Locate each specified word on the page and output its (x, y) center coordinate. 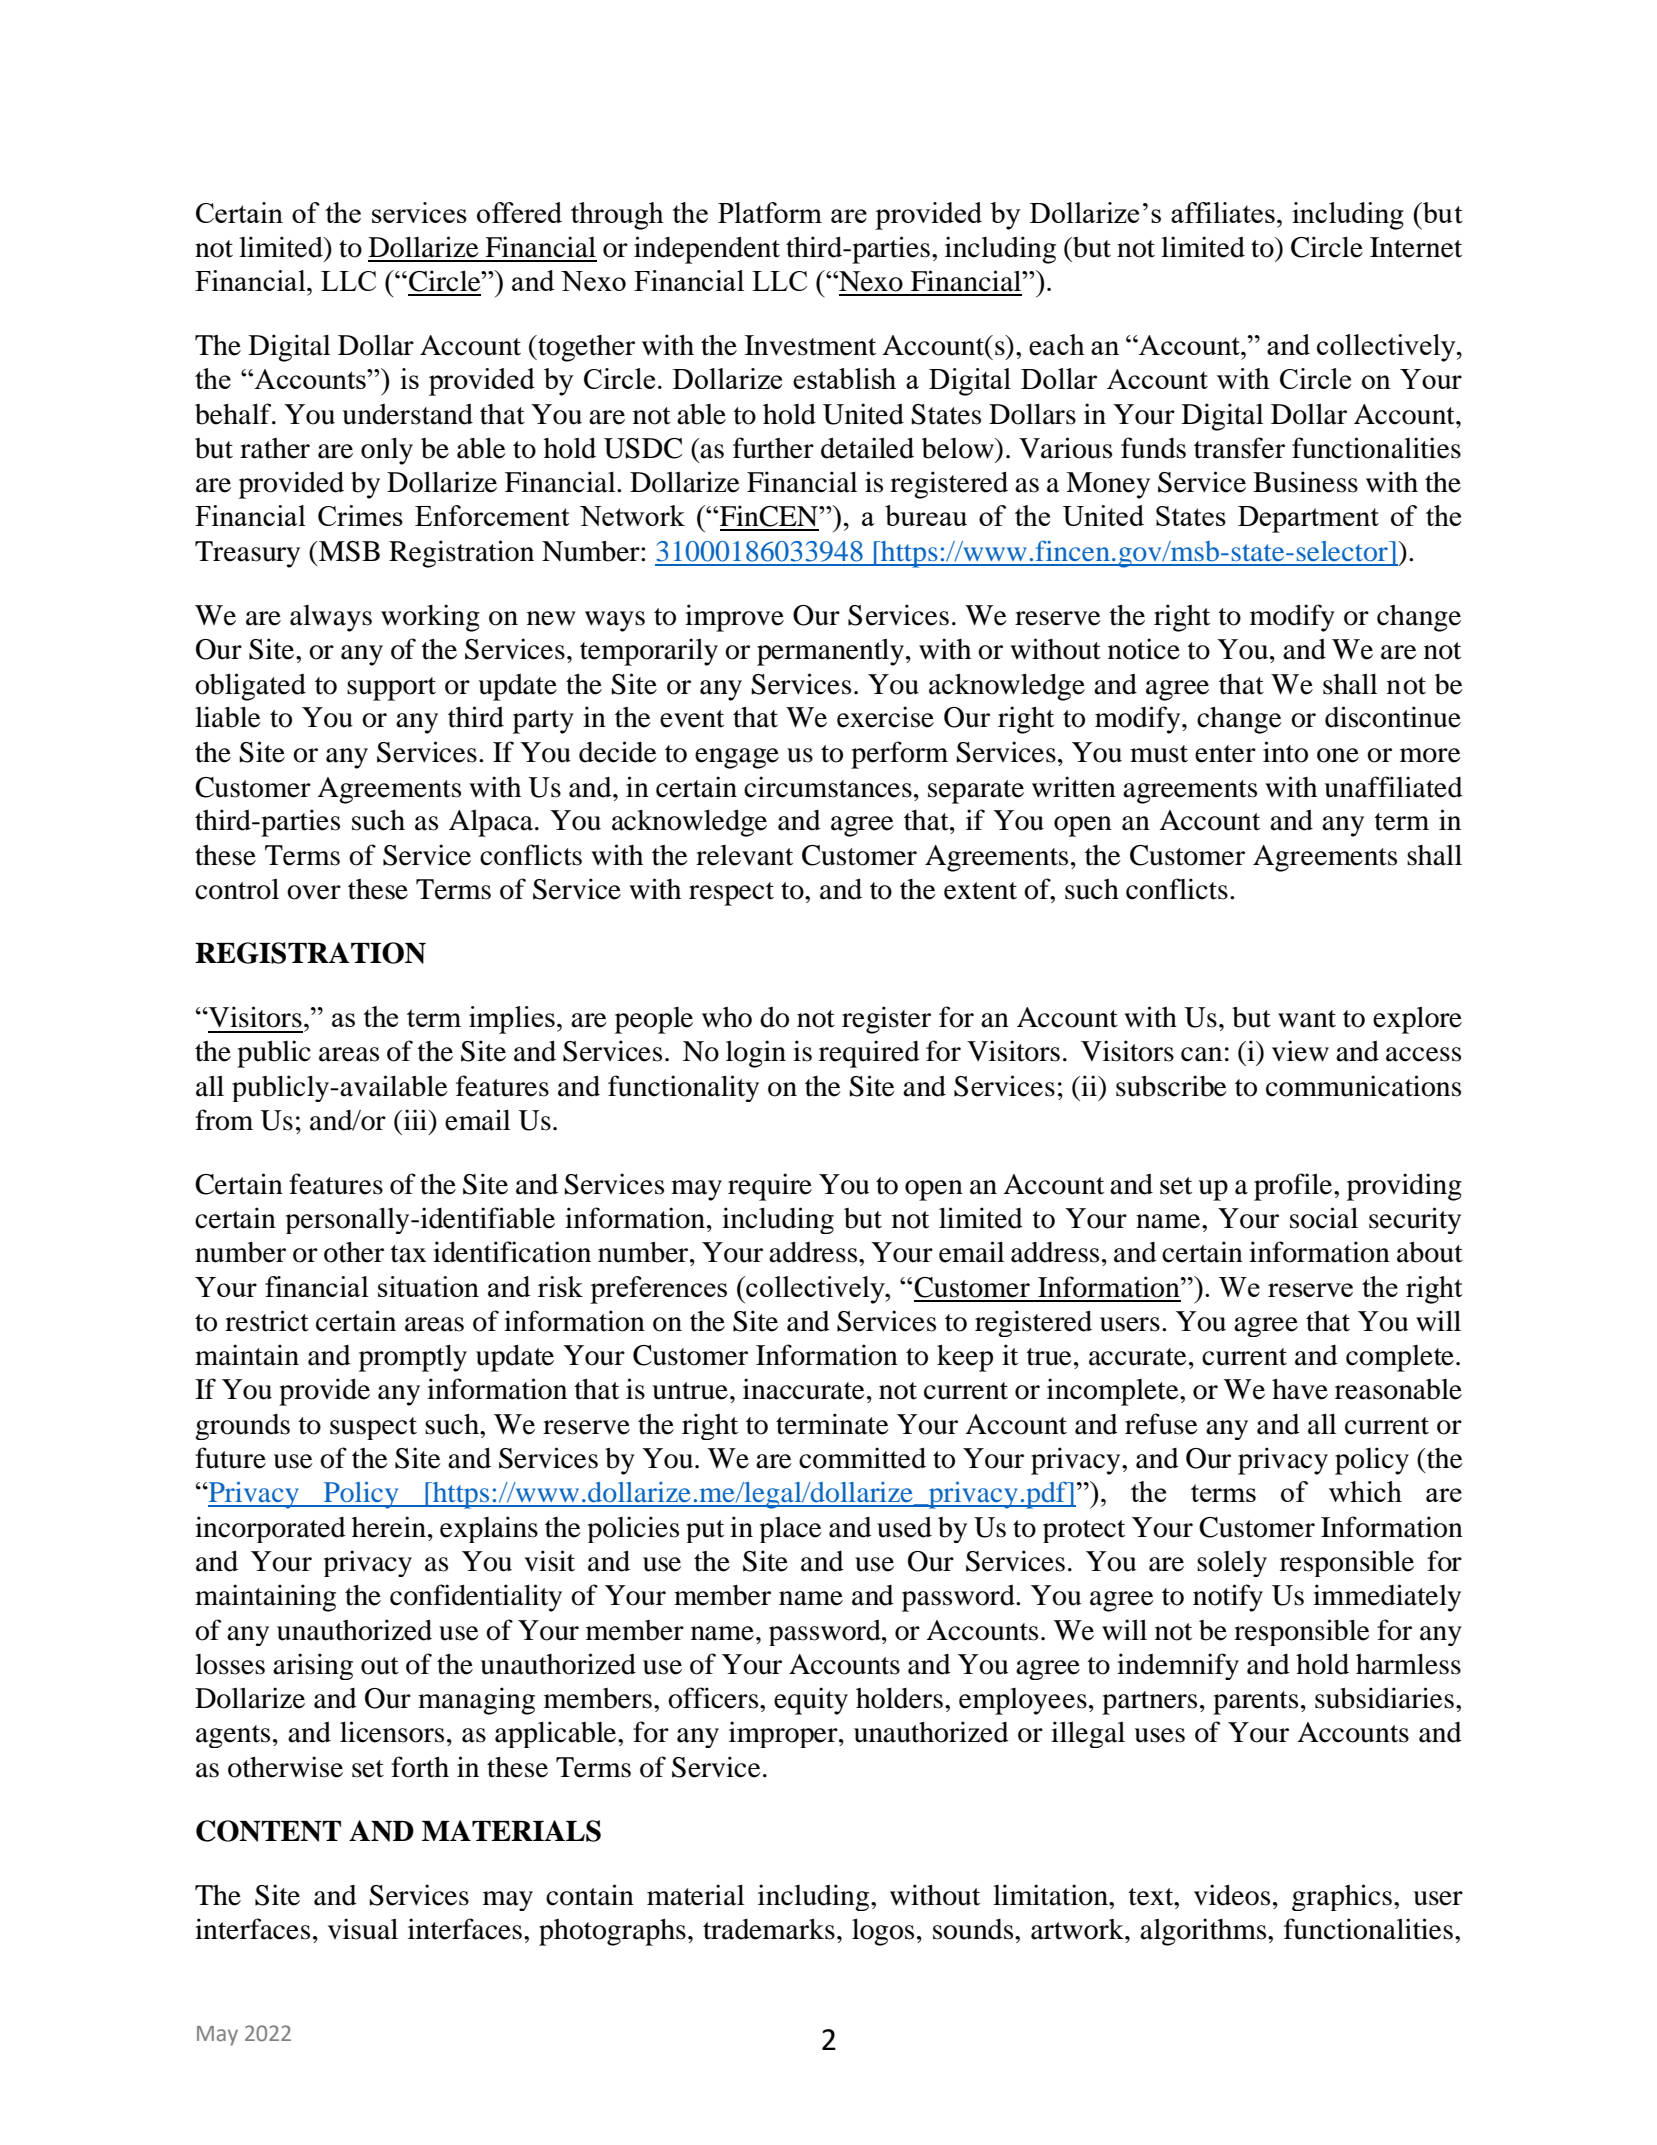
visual (363, 1929)
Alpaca (491, 823)
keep (965, 1358)
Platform (770, 212)
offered (519, 212)
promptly (413, 1358)
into (1285, 752)
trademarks (769, 1929)
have (1300, 1389)
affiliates (1223, 212)
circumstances (828, 787)
